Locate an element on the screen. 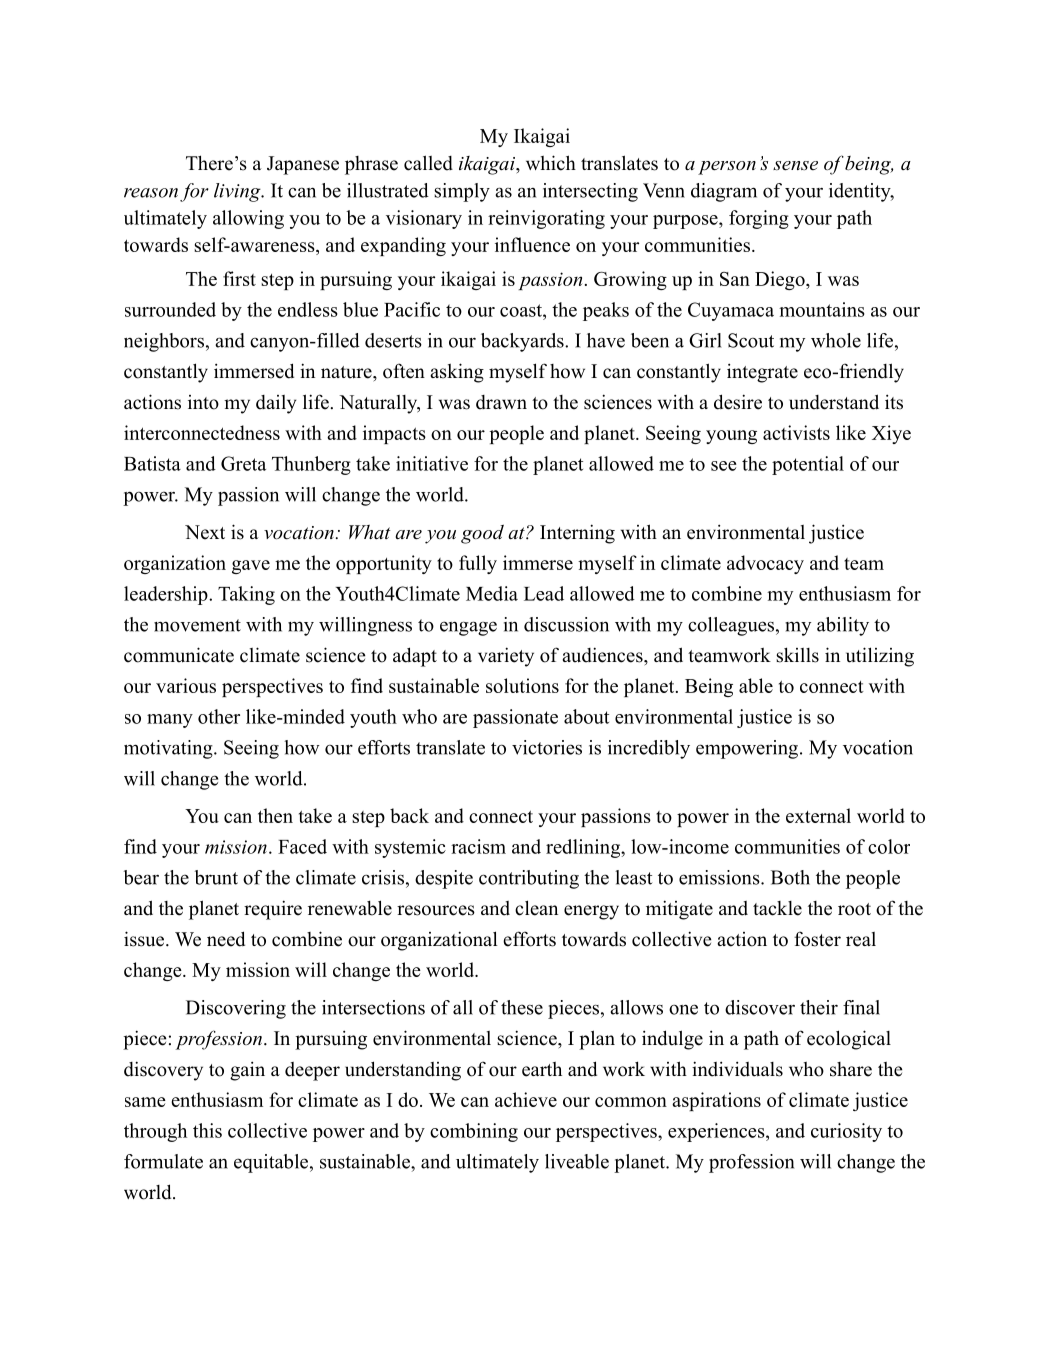 The image size is (1050, 1359). good is located at coordinates (482, 534).
